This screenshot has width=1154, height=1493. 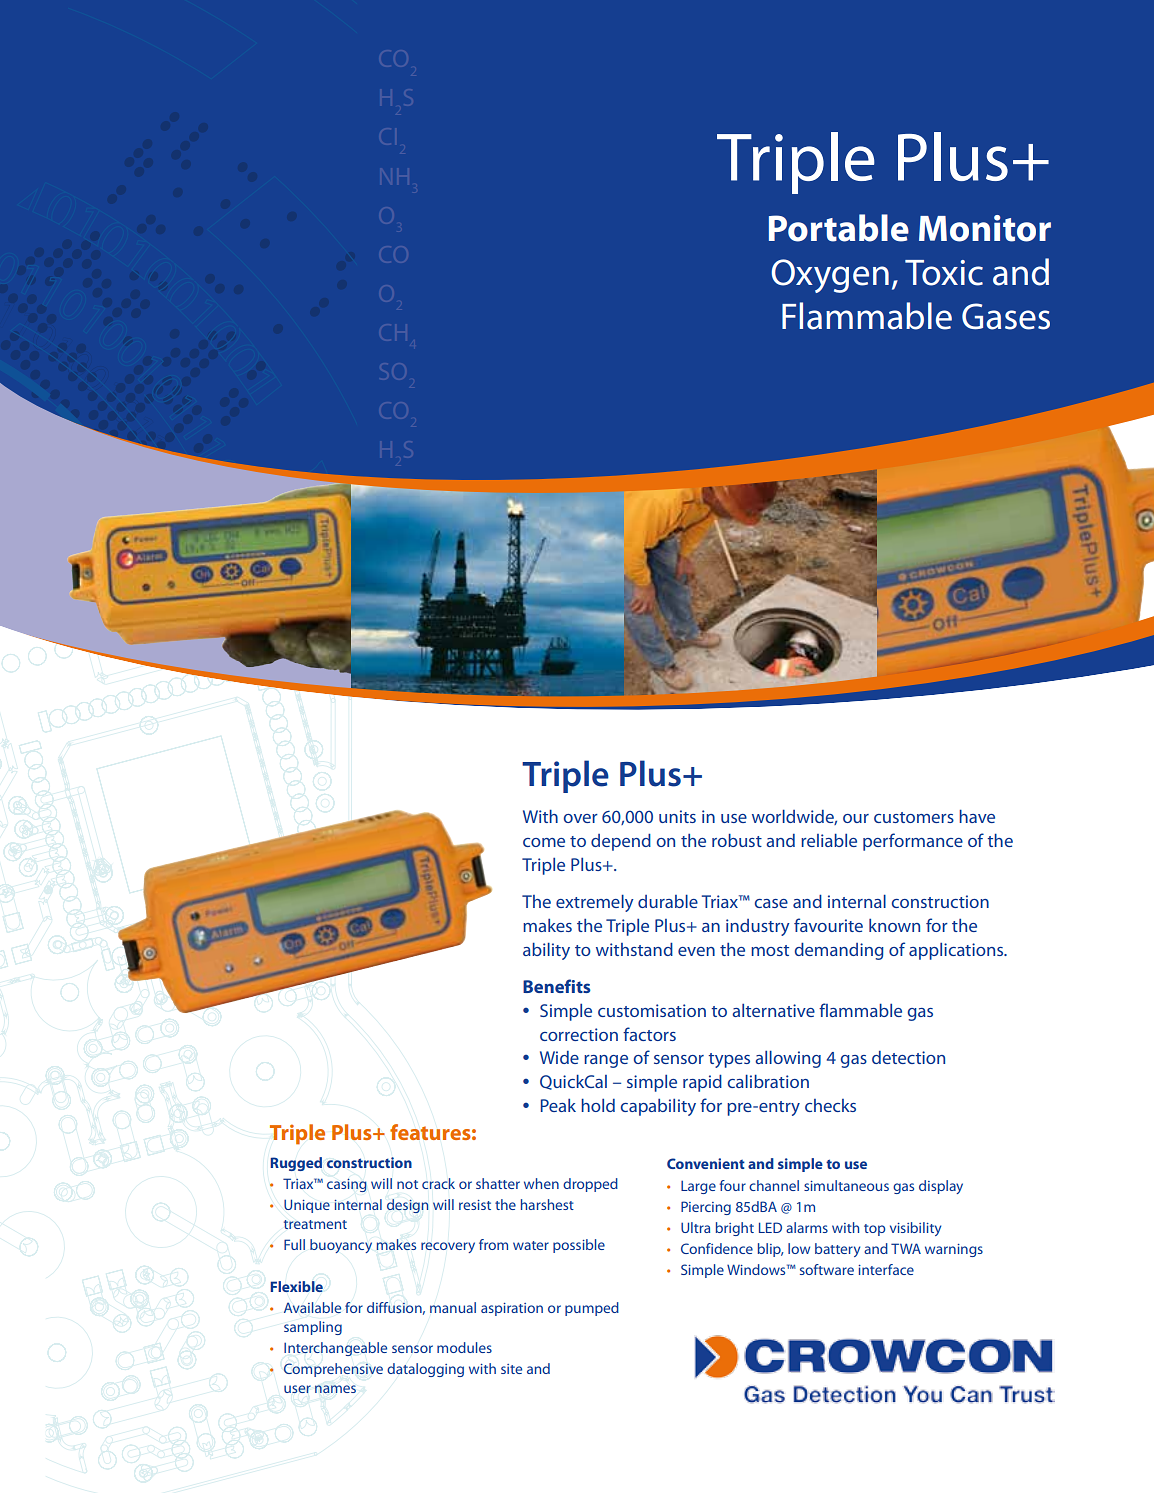 What do you see at coordinates (914, 817) in the screenshot?
I see `customers` at bounding box center [914, 817].
